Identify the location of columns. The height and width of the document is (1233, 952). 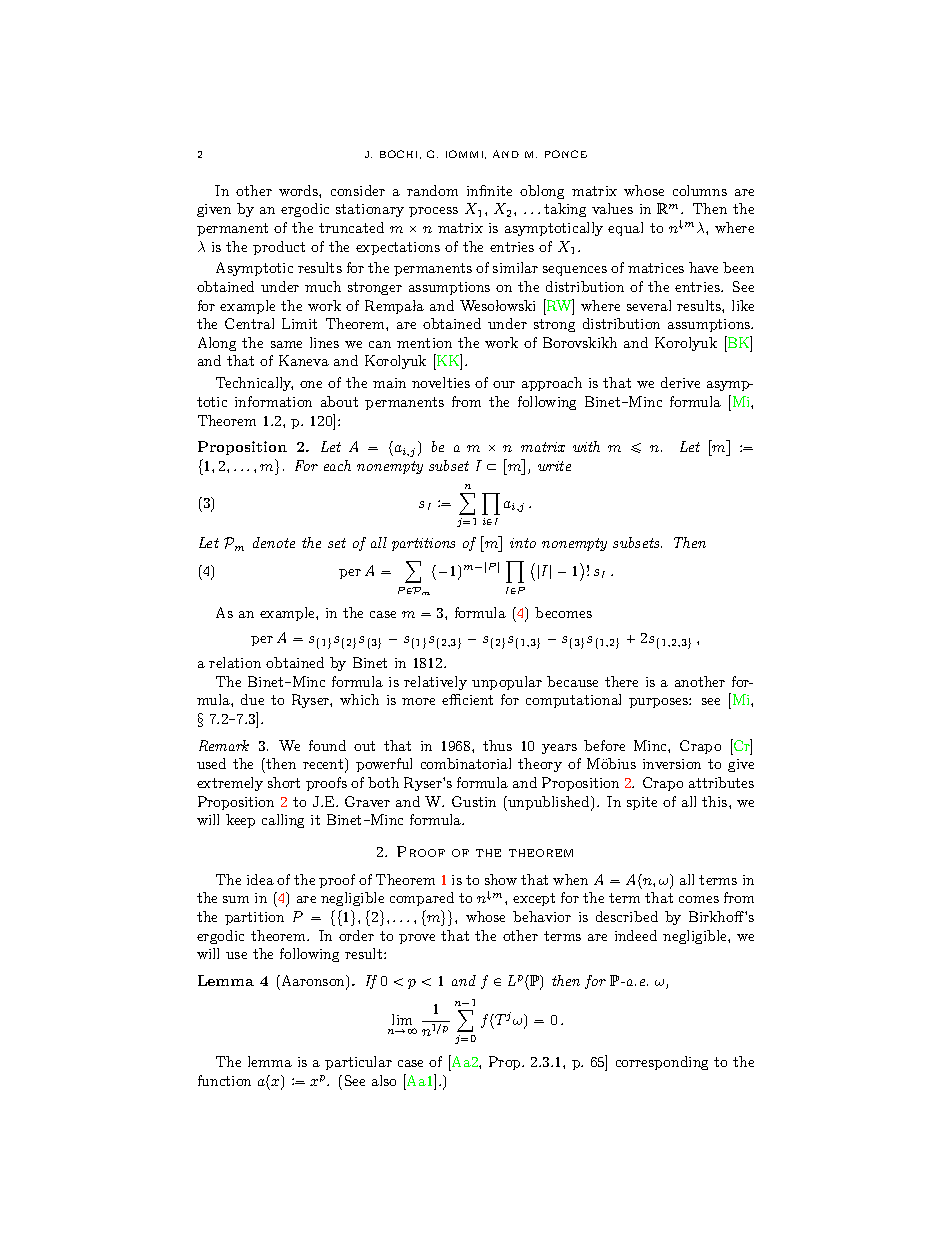
(700, 190).
